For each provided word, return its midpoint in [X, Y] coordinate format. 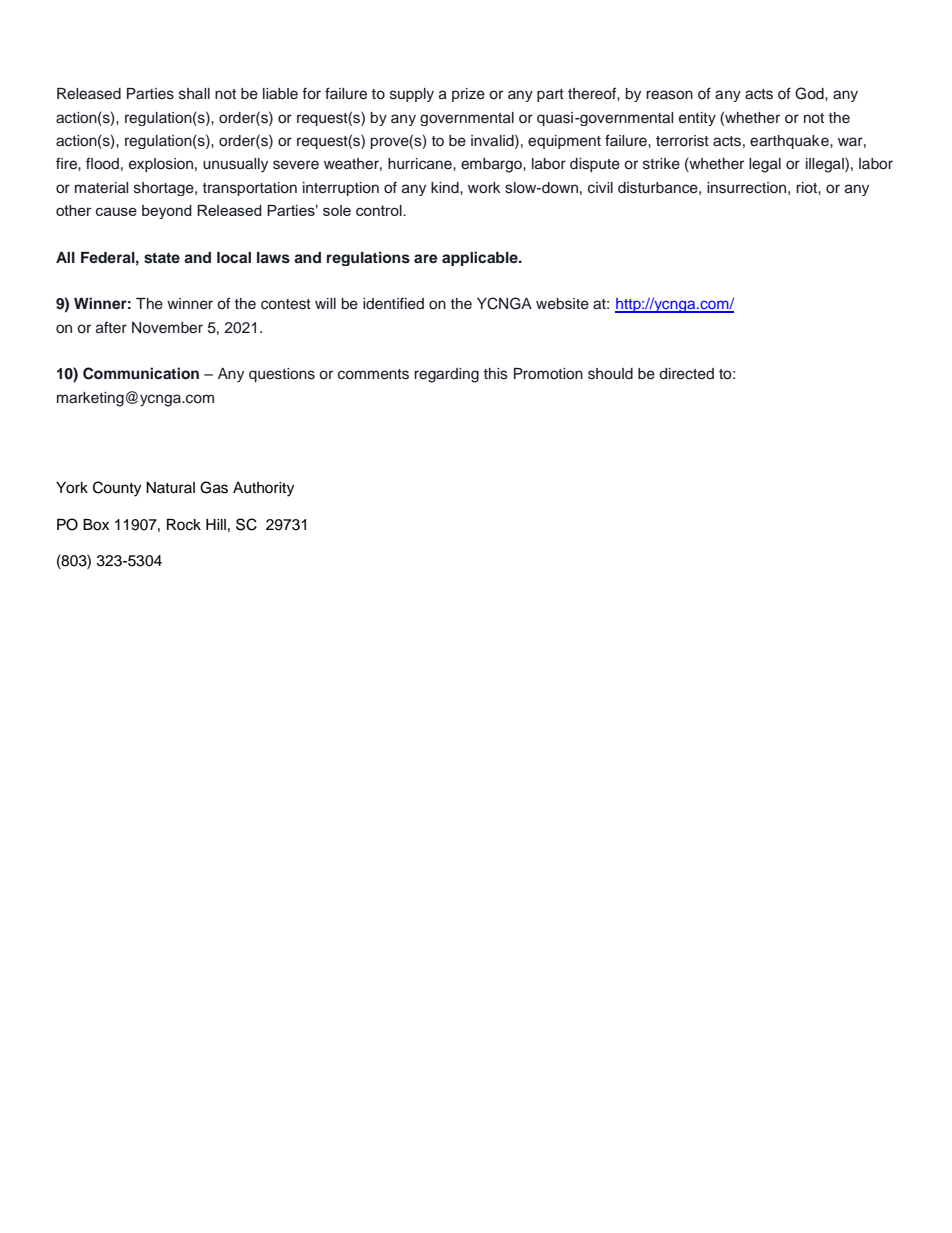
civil [600, 188]
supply [412, 95]
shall [194, 94]
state [162, 258]
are [426, 258]
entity [697, 119]
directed [687, 374]
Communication [141, 373]
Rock [184, 525]
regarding [446, 375]
